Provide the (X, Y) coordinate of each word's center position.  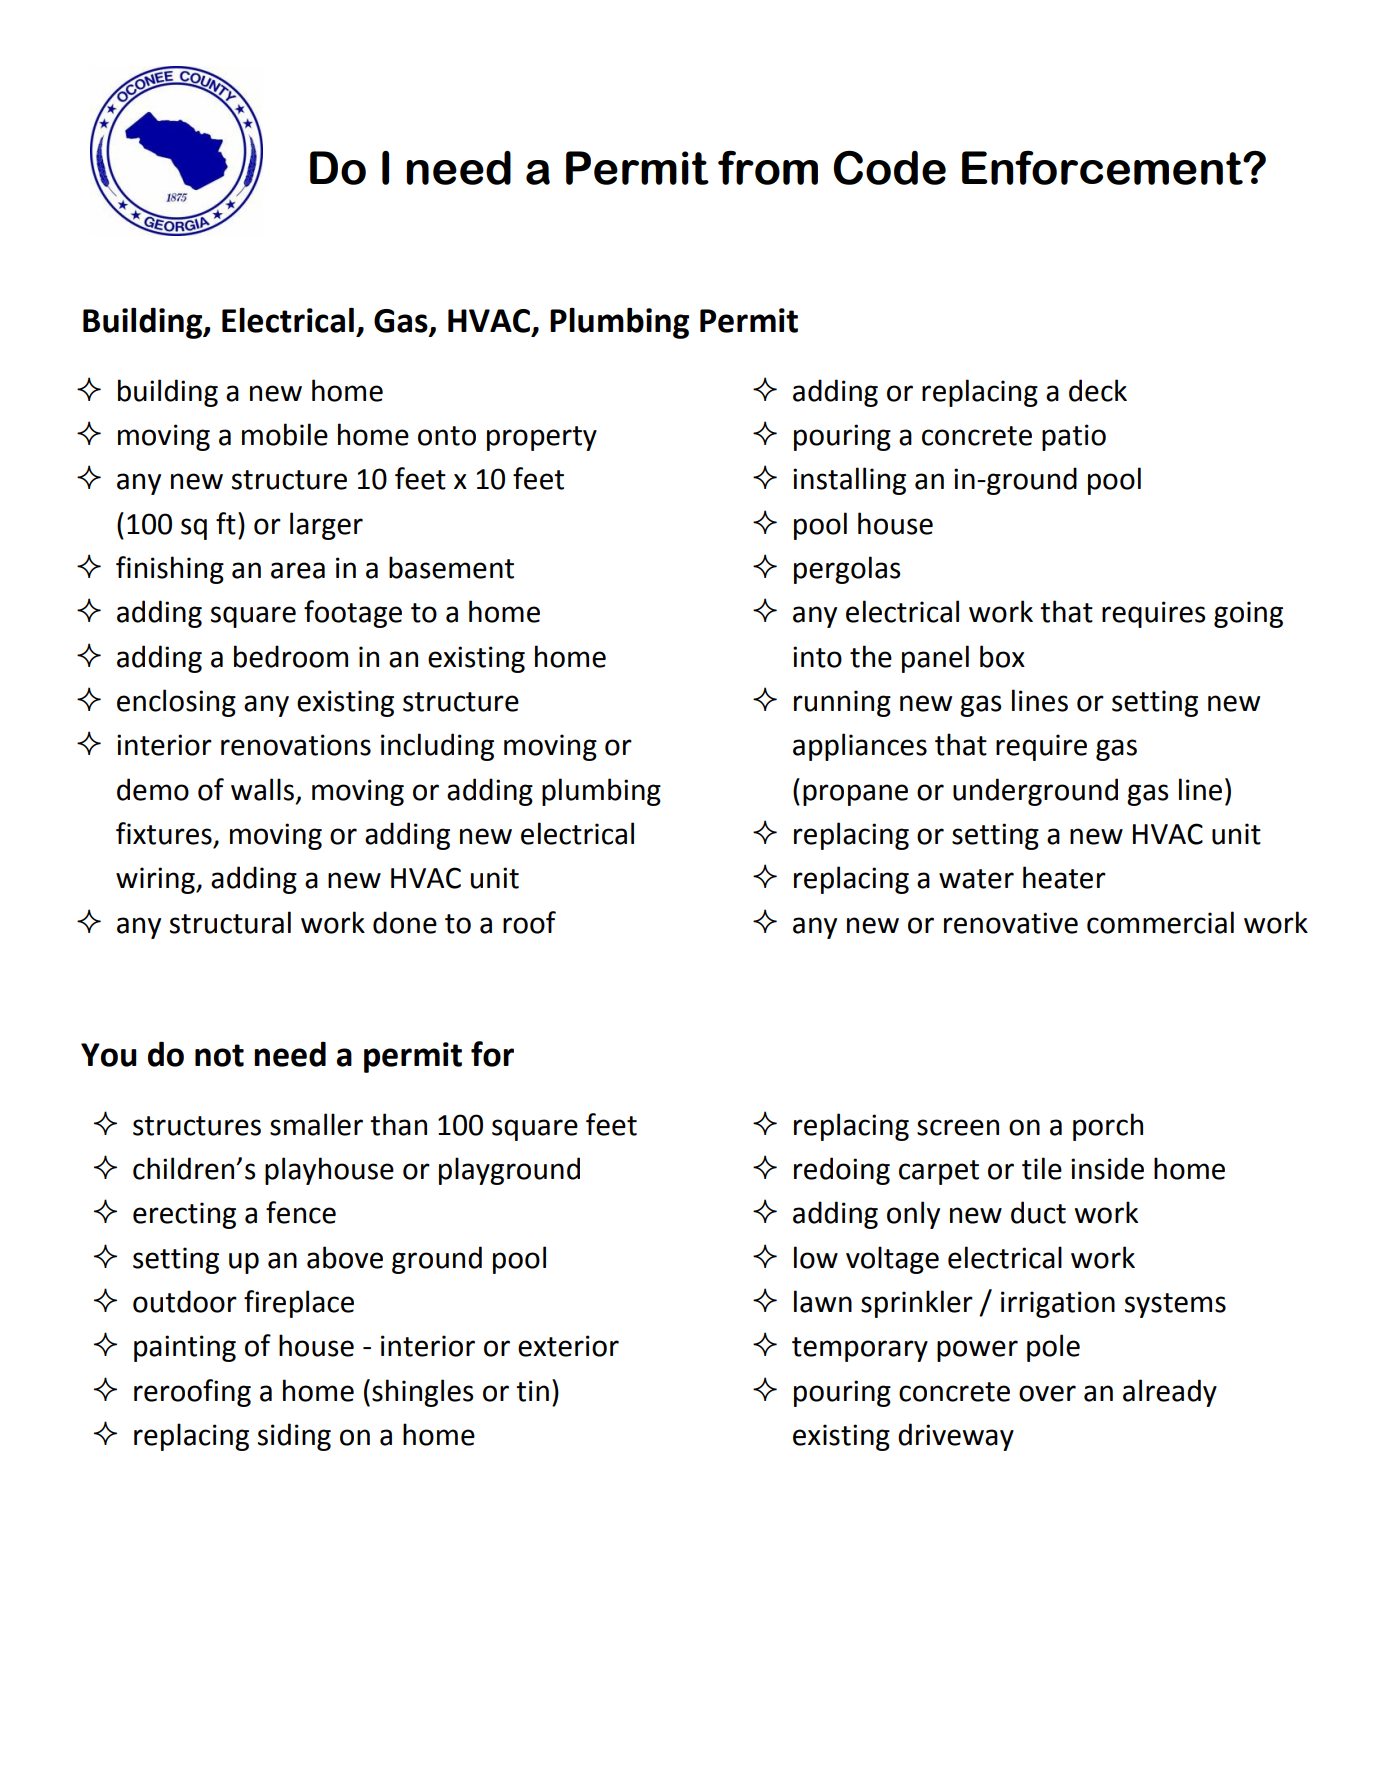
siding (294, 1437)
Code (890, 167)
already (1170, 1393)
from (768, 167)
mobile (285, 434)
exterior (568, 1346)
